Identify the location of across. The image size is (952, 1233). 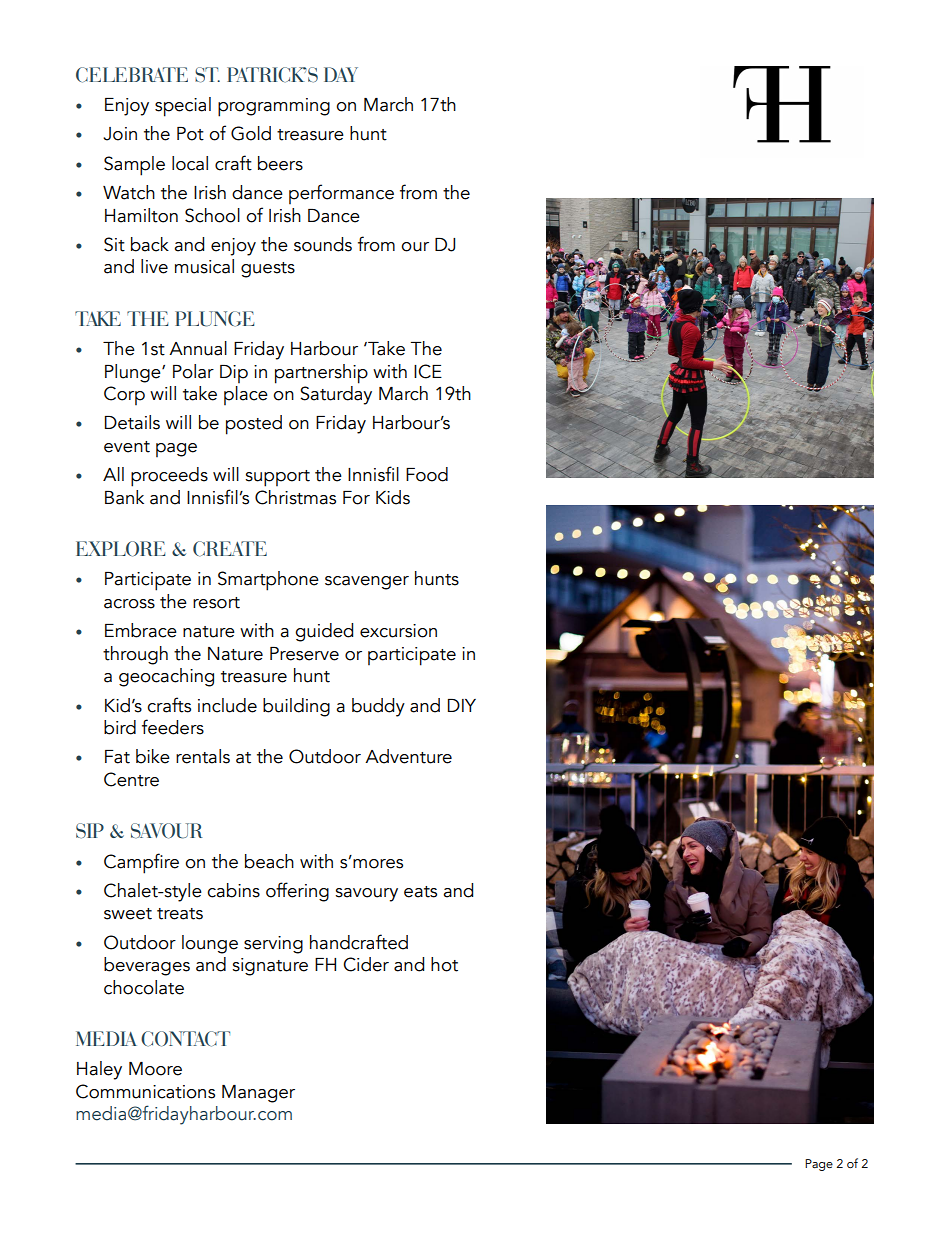
(129, 604).
